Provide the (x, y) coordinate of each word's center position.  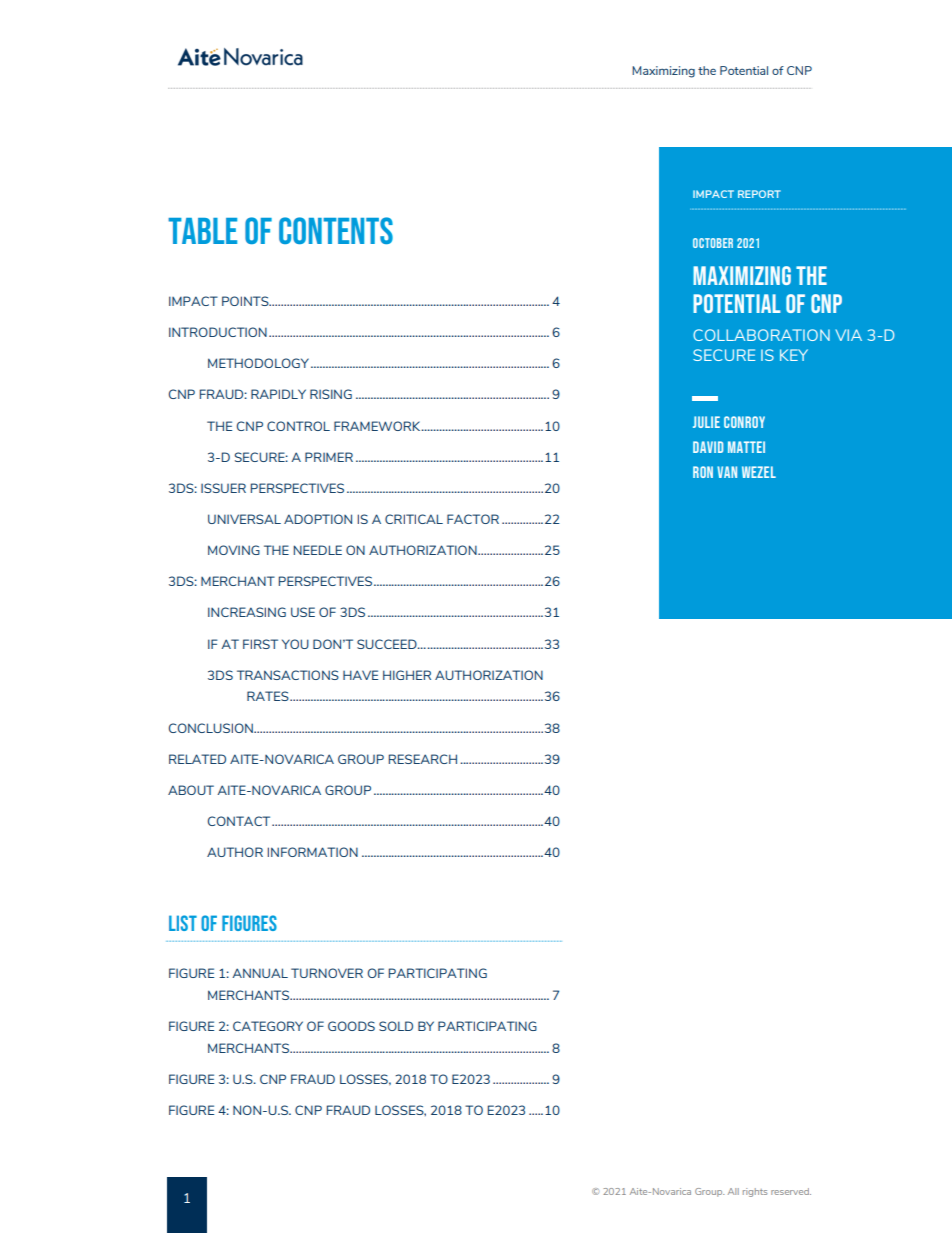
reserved (791, 1191)
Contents (336, 230)
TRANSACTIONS (288, 675)
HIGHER (407, 675)
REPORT (759, 194)
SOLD (396, 1026)
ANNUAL (260, 973)
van (727, 472)
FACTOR (473, 519)
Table (202, 231)
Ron (703, 472)
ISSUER (223, 488)
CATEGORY (268, 1026)
